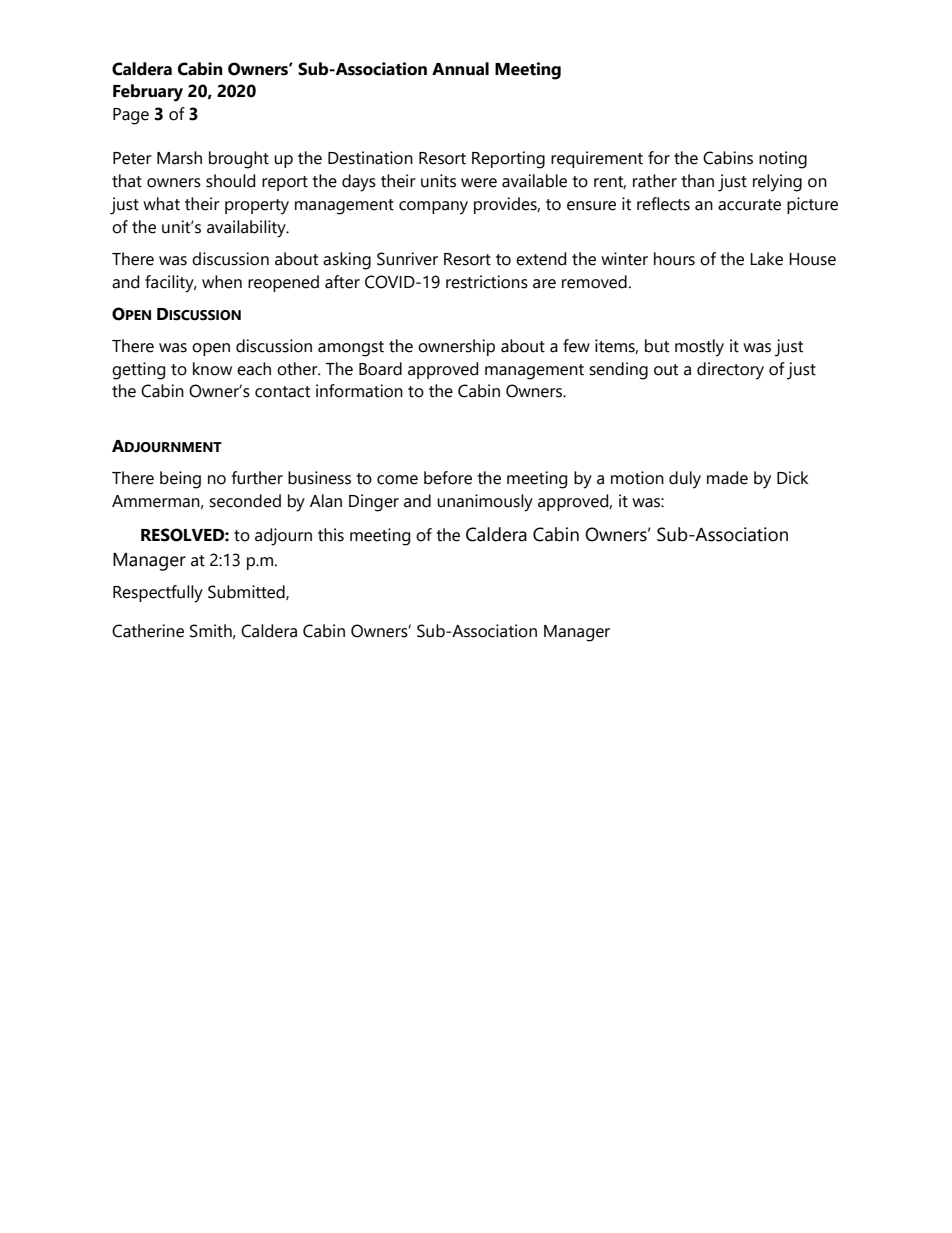 This screenshot has width=952, height=1233. I want to click on February, so click(148, 93).
